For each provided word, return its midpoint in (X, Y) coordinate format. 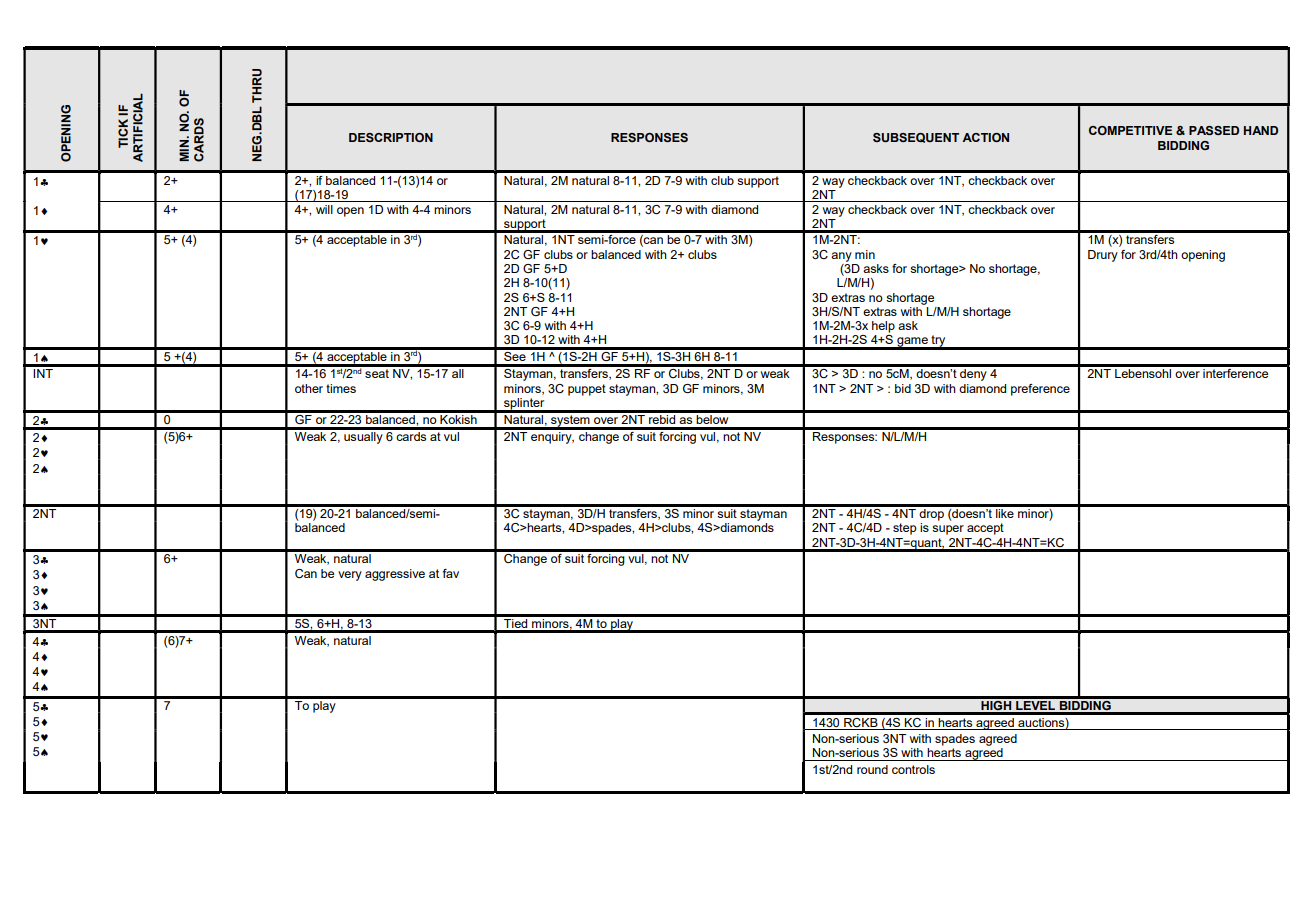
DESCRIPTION (391, 137)
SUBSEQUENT (916, 138)
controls (913, 769)
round (872, 769)
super (948, 530)
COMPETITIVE (1130, 130)
